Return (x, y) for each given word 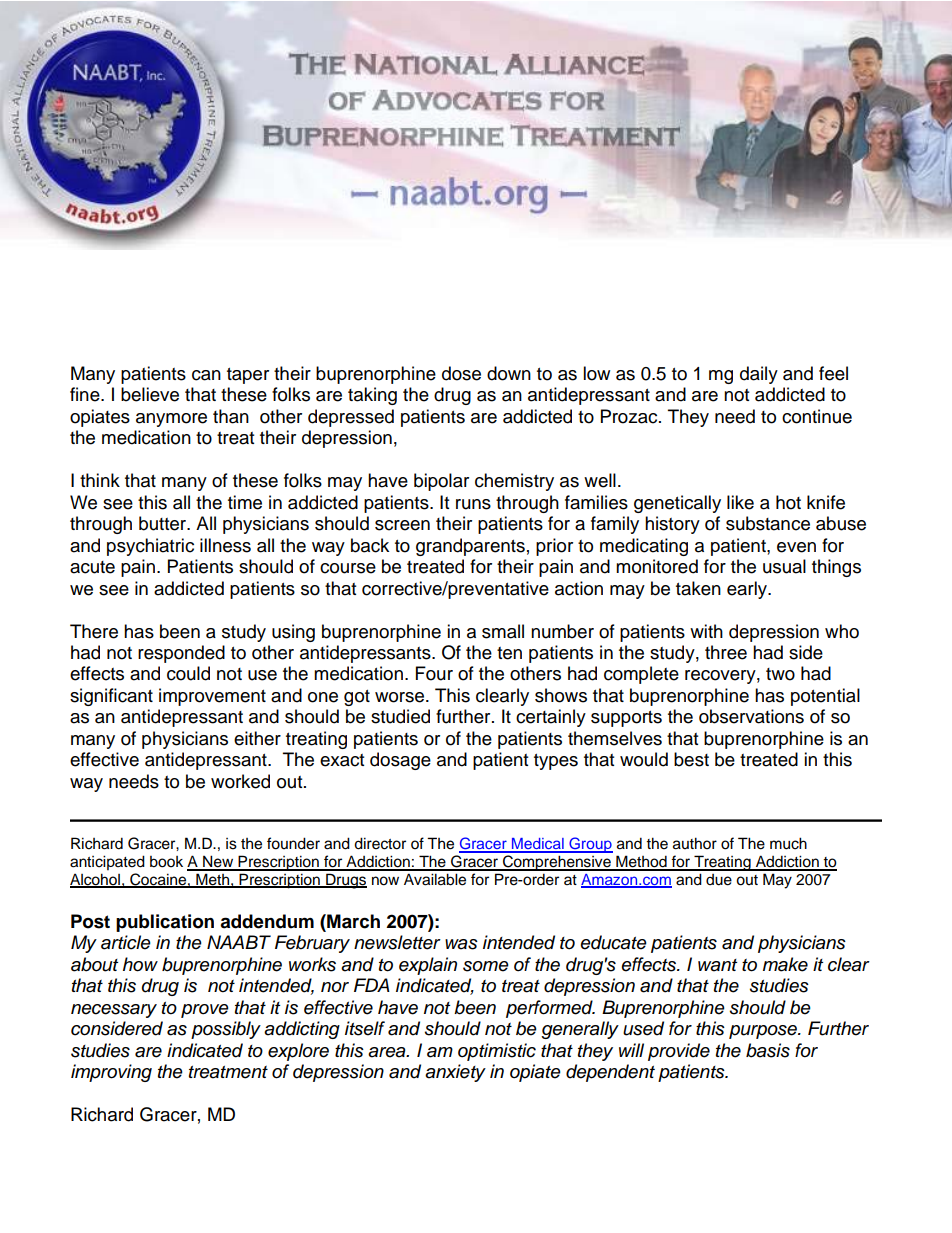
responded (181, 654)
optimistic (497, 1052)
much (788, 843)
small (503, 631)
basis (768, 1050)
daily (759, 375)
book (166, 862)
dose (461, 373)
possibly (226, 1030)
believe (150, 394)
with (706, 631)
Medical (538, 845)
